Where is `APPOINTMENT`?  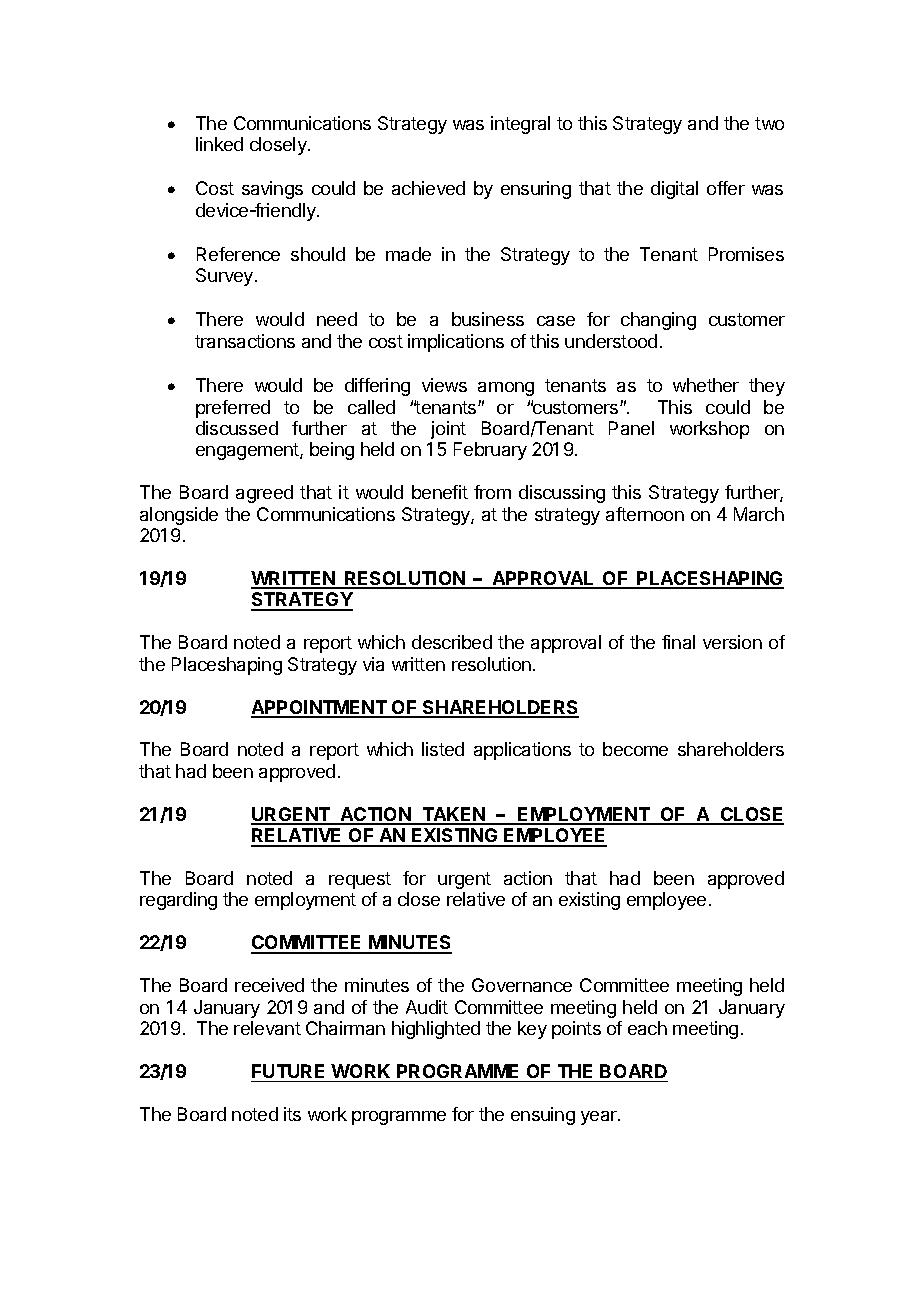 APPOINTMENT is located at coordinates (320, 708).
